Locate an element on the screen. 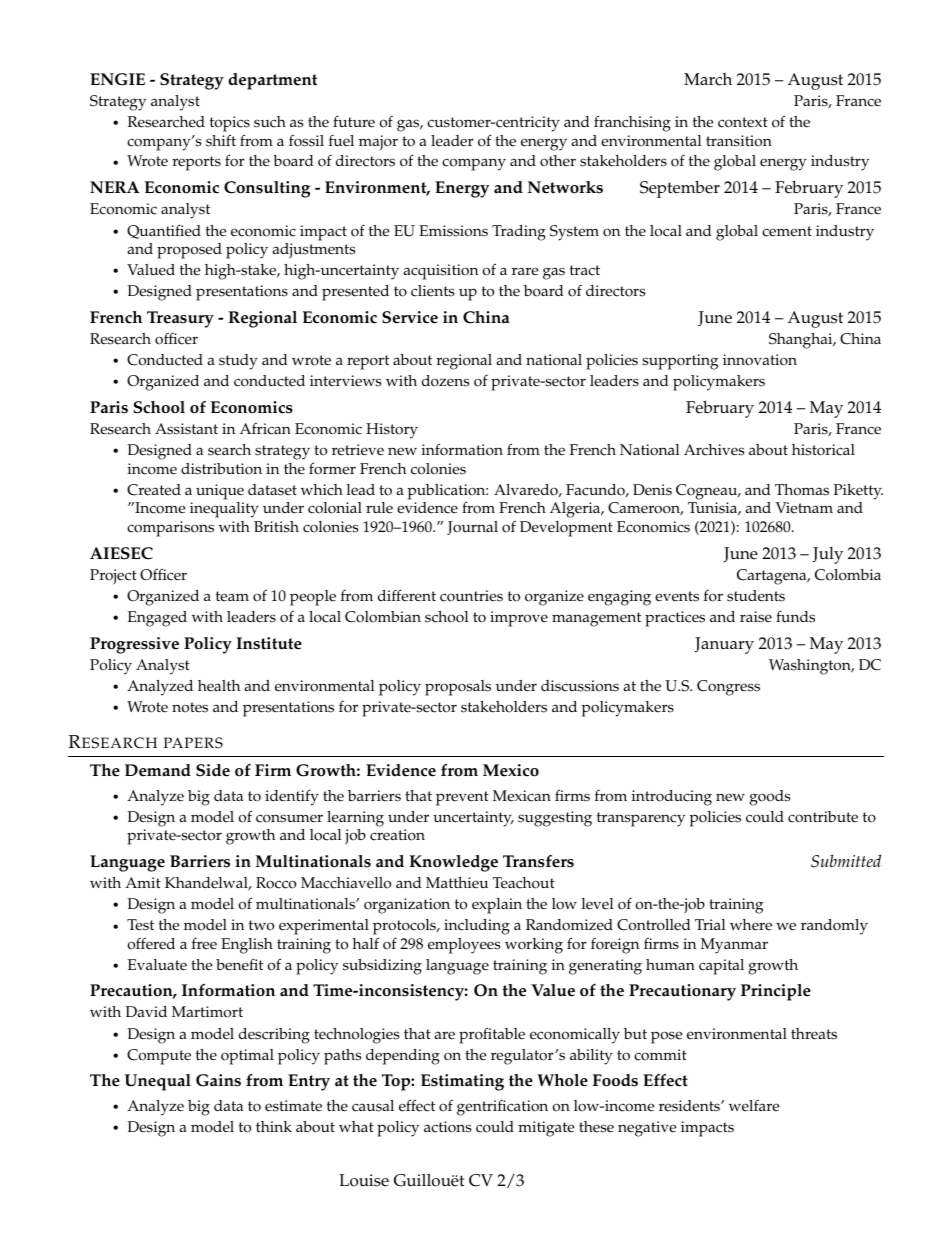 The width and height of the screenshot is (952, 1233). think is located at coordinates (274, 1126).
